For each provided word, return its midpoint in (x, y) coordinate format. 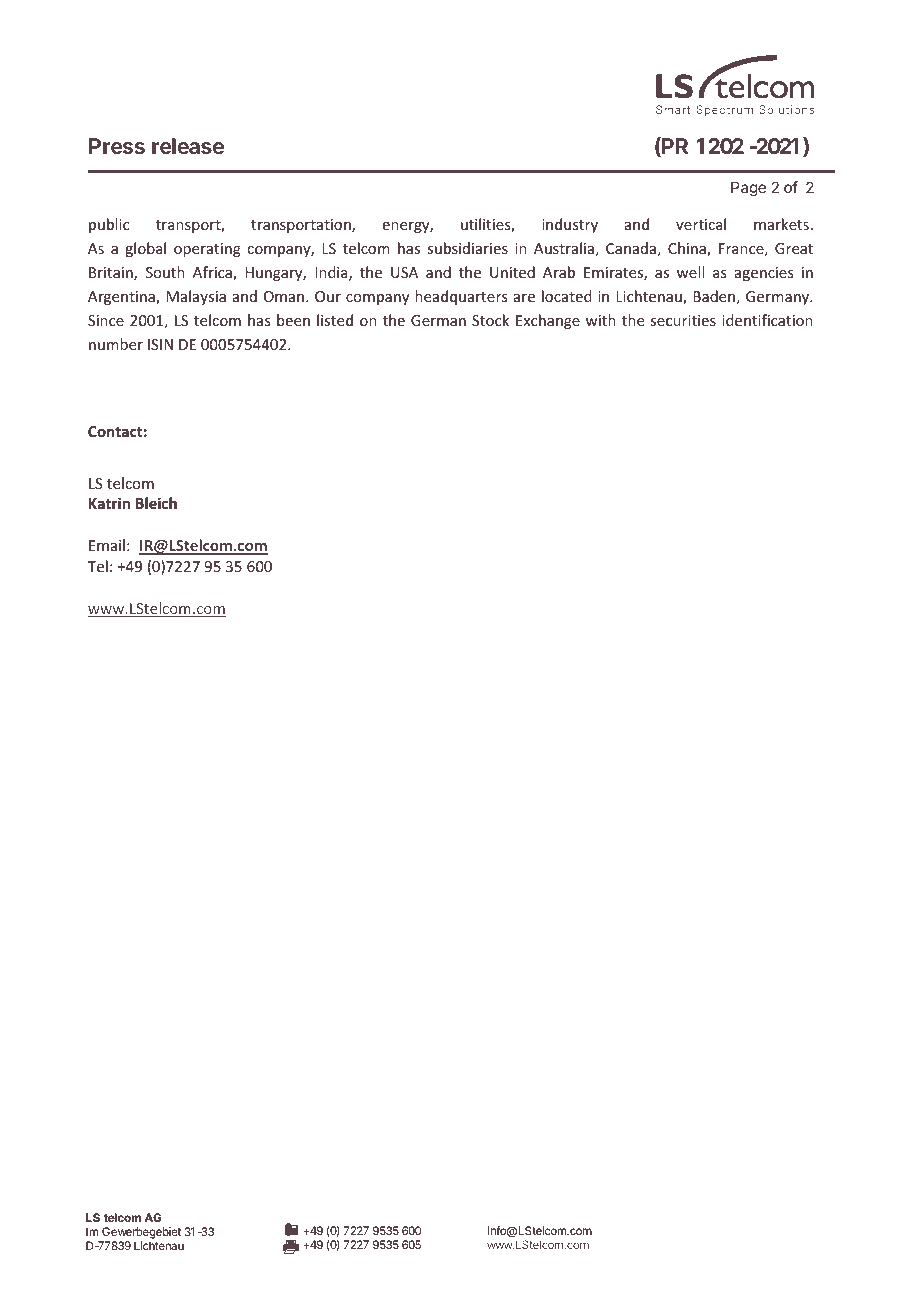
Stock (490, 320)
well (690, 272)
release (188, 146)
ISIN (160, 344)
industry (570, 225)
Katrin (109, 503)
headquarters (461, 297)
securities (683, 320)
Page (748, 189)
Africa (213, 273)
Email (107, 545)
